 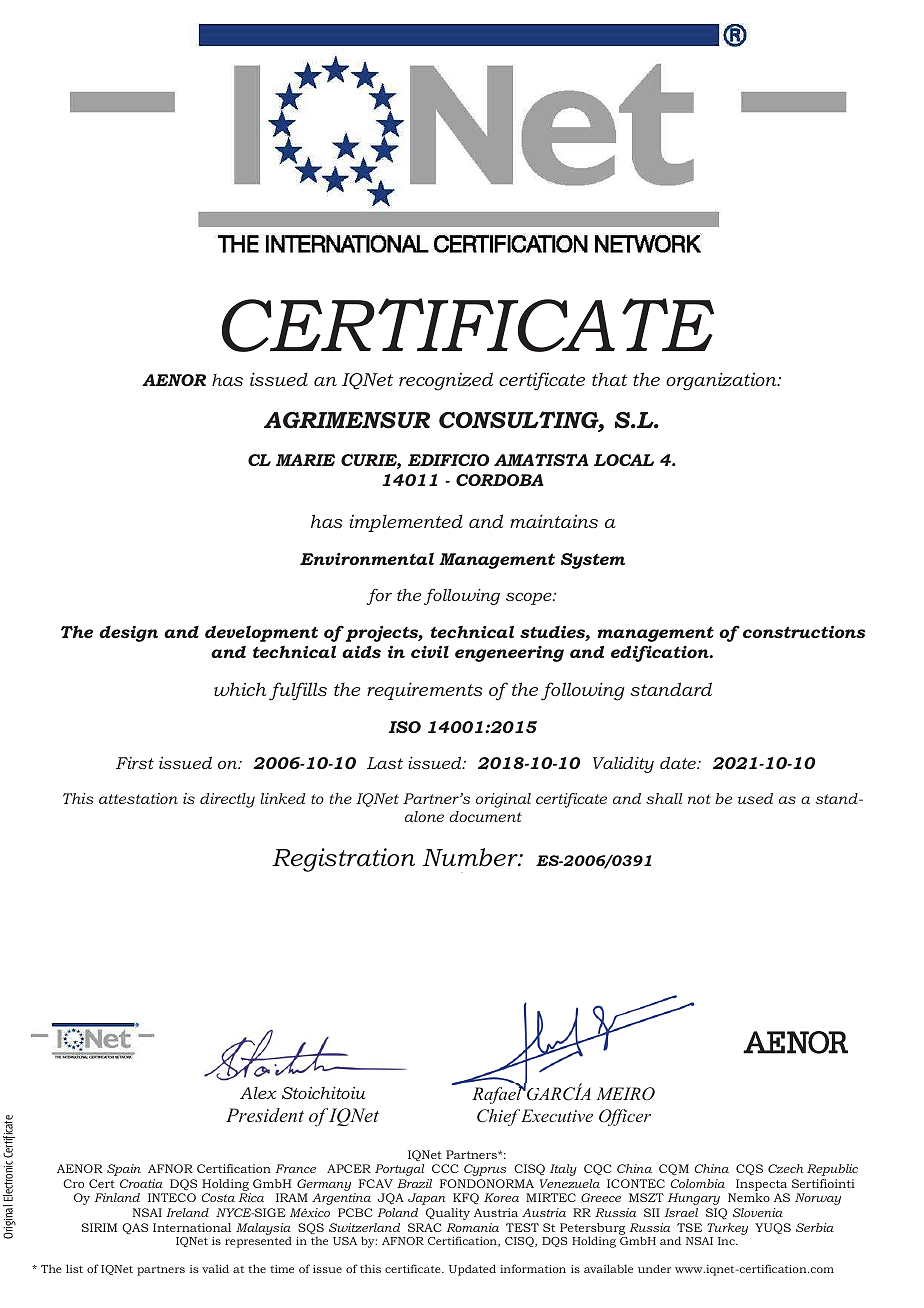 What do you see at coordinates (227, 800) in the page?
I see `directly` at bounding box center [227, 800].
